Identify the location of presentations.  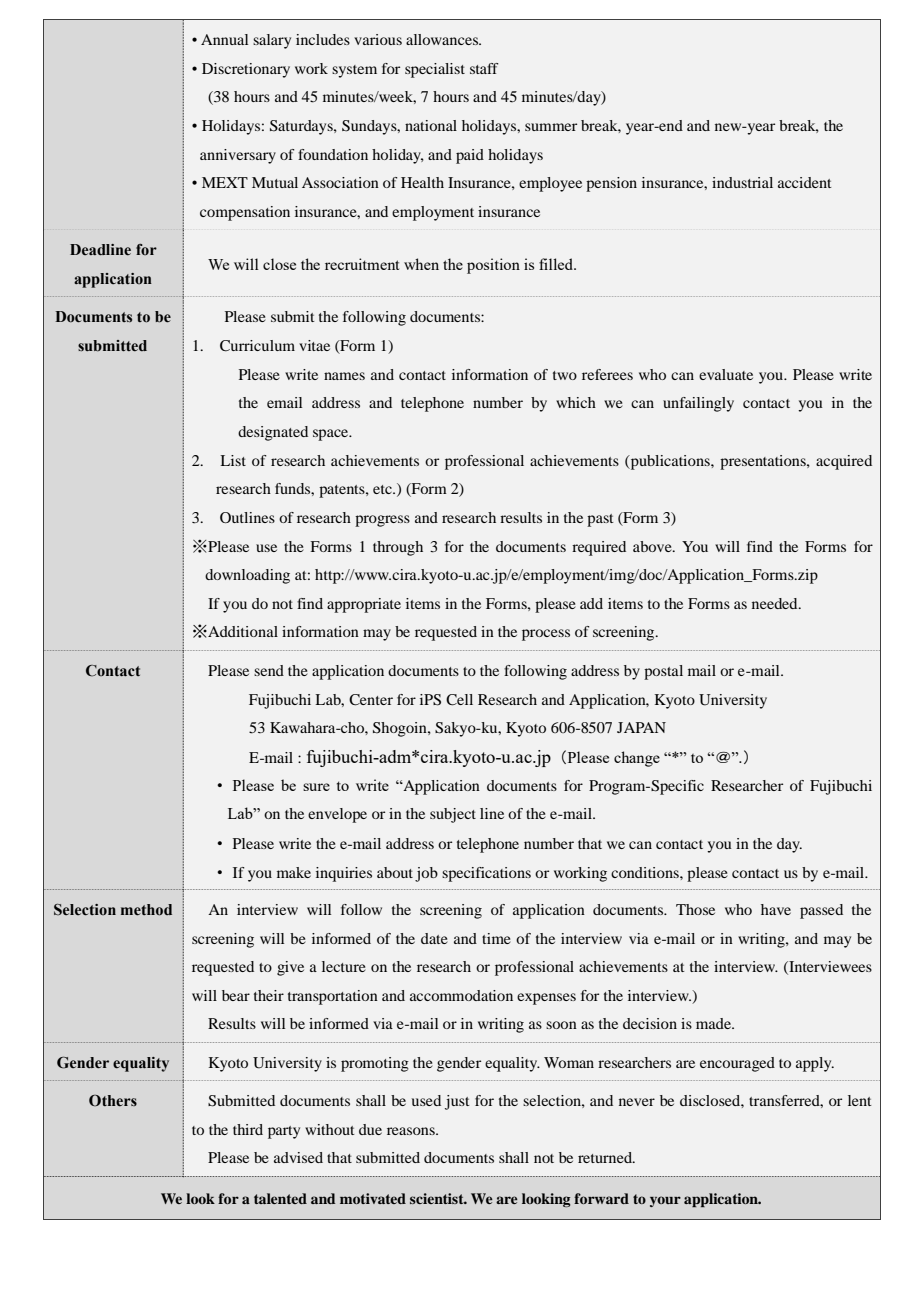
(764, 462).
